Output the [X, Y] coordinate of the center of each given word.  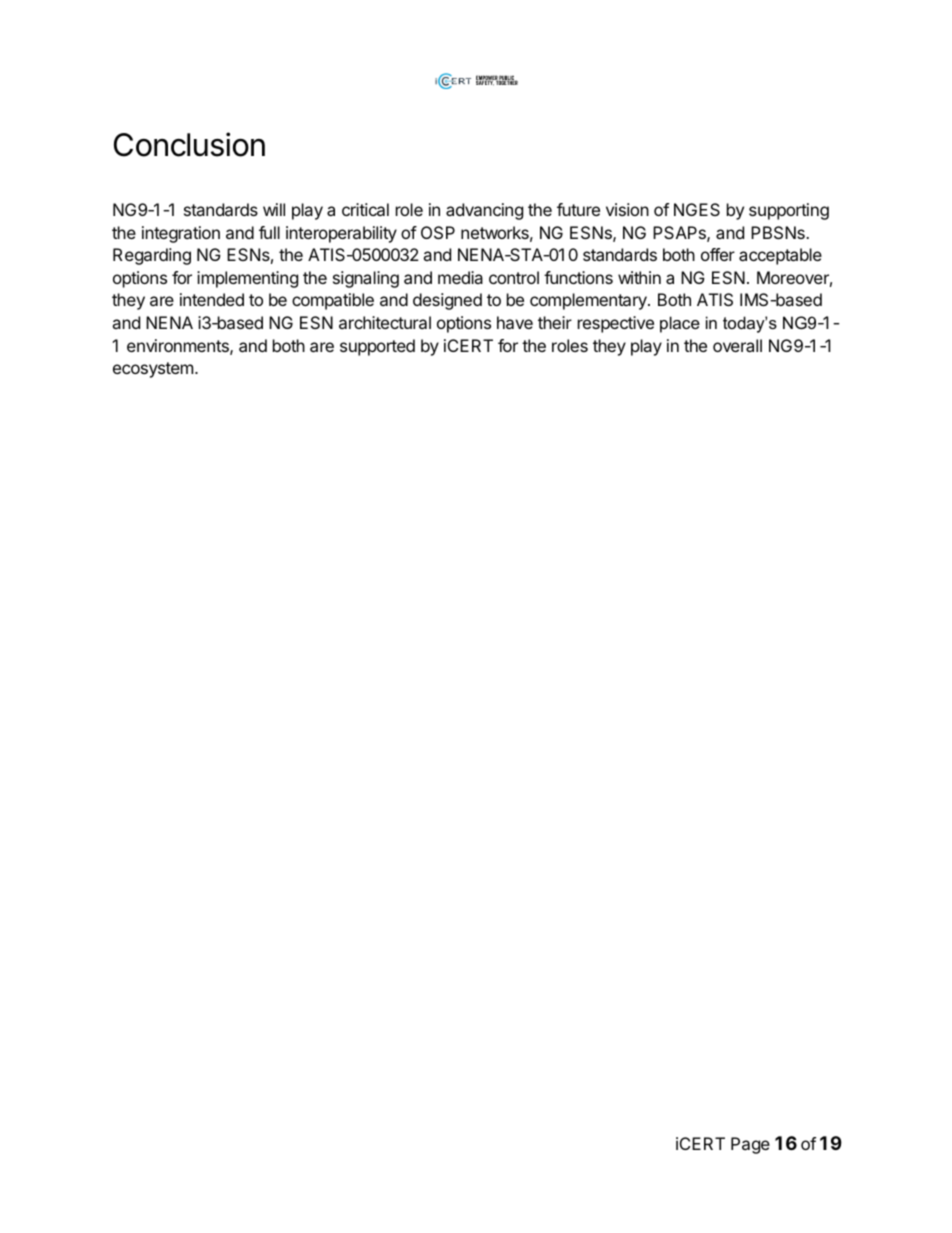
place [680, 324]
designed [447, 301]
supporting [789, 211]
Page [750, 1145]
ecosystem [153, 370]
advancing [484, 211]
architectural [385, 322]
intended [212, 299]
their [555, 322]
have [515, 322]
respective [616, 324]
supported [377, 347]
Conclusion [189, 144]
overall [737, 345]
